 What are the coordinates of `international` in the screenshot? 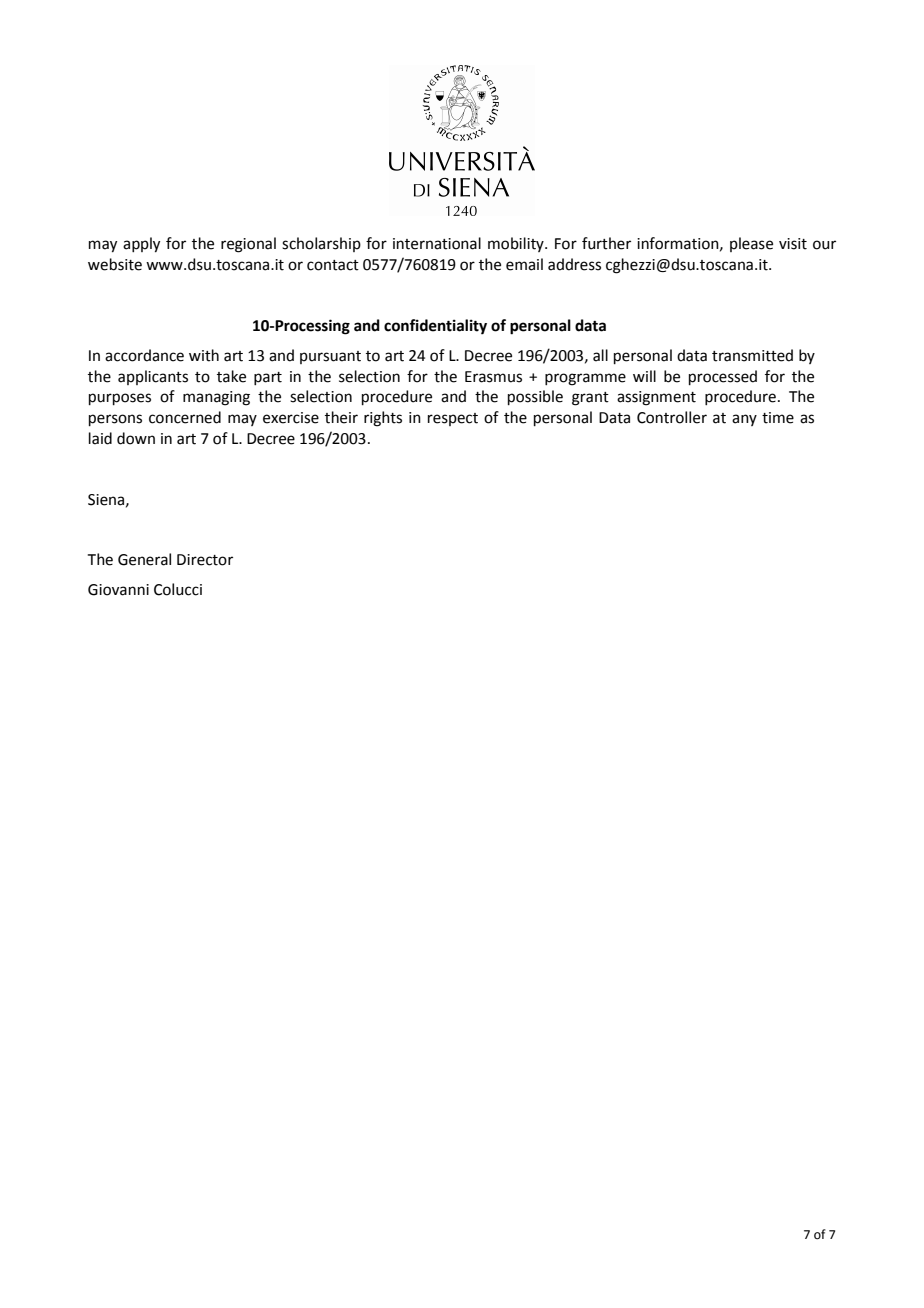 It's located at (437, 243).
